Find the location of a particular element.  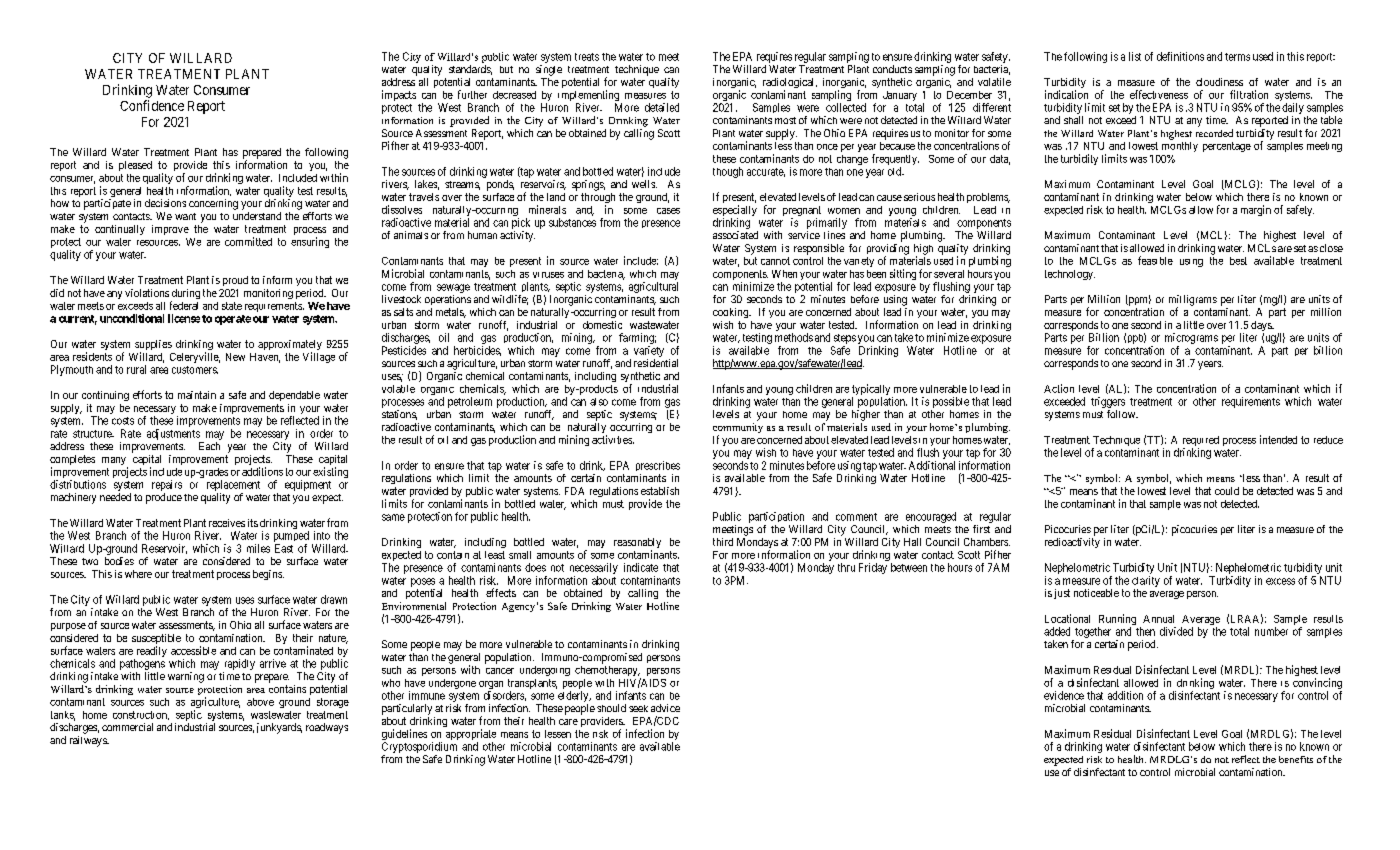

want is located at coordinates (185, 216).
